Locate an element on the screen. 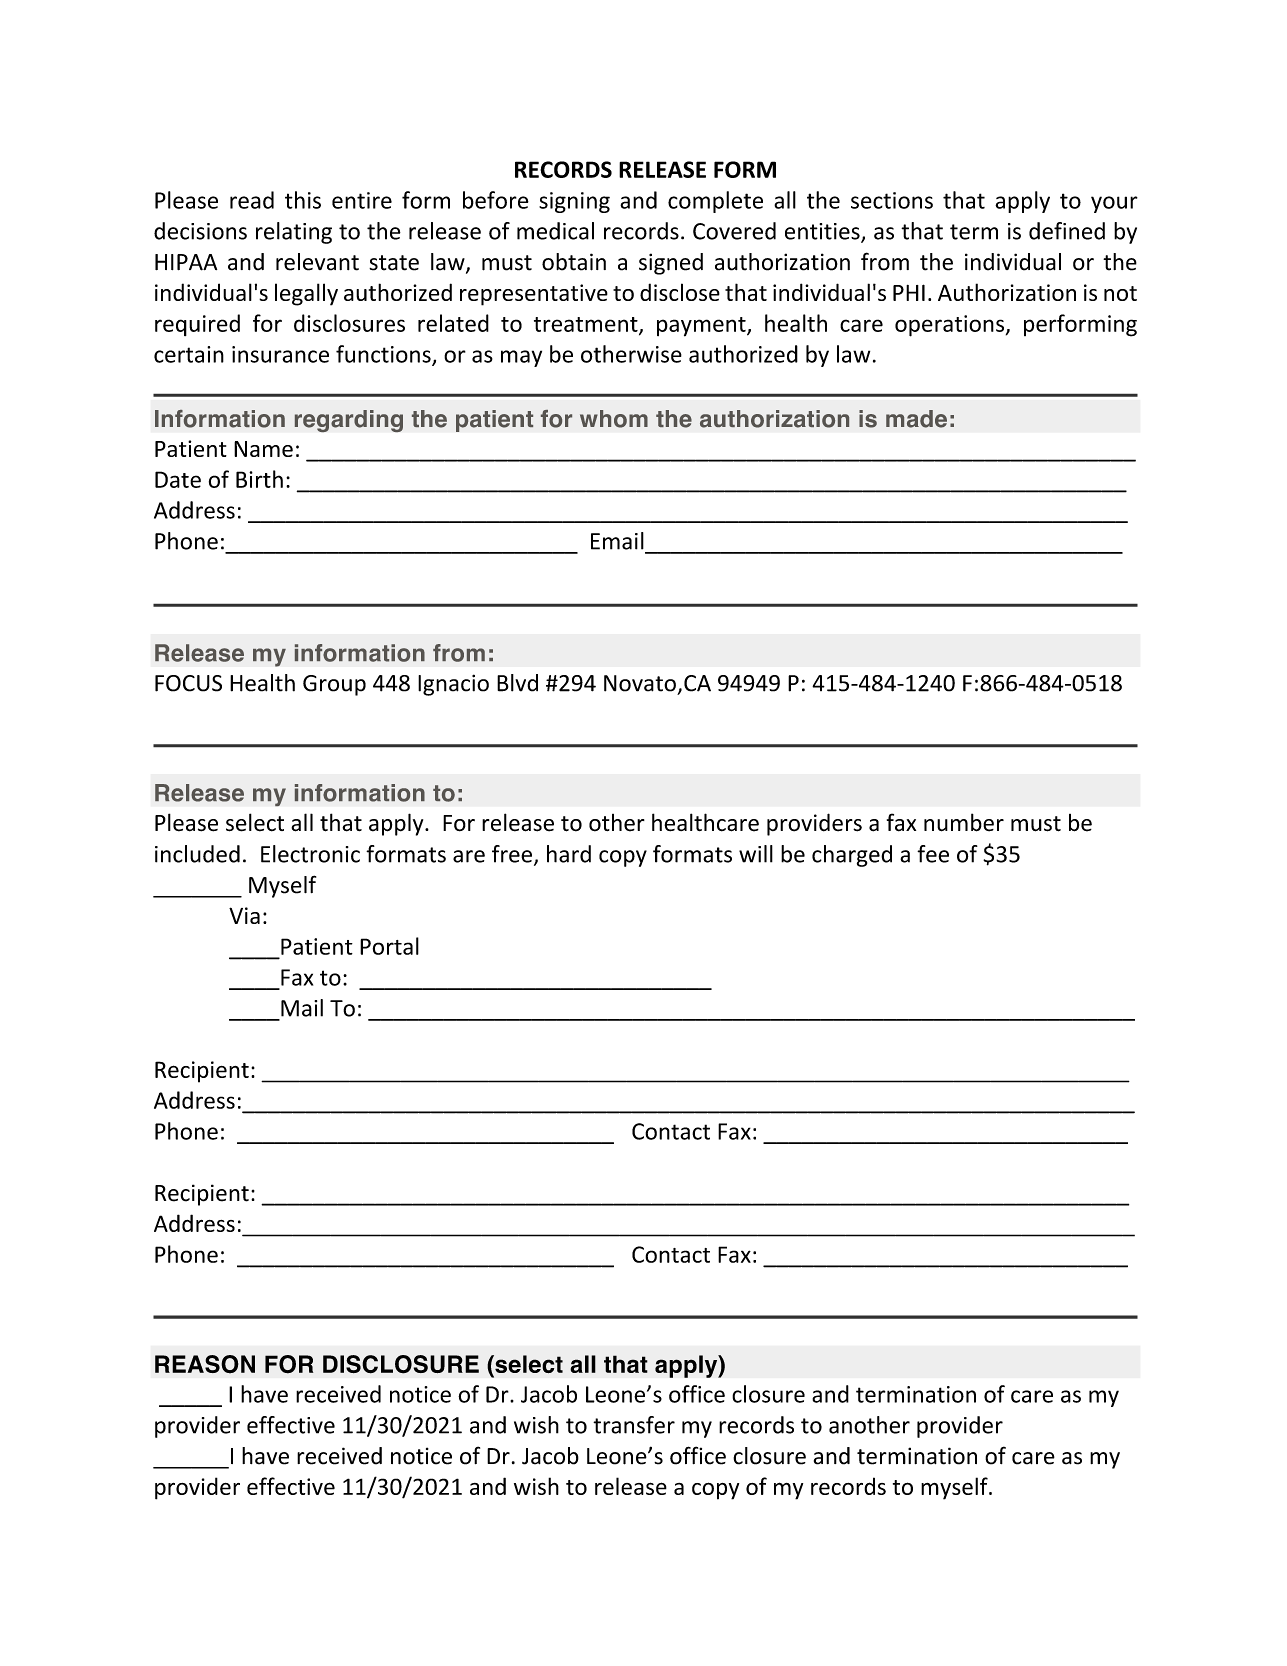 The width and height of the screenshot is (1287, 1666). defined is located at coordinates (1067, 231).
